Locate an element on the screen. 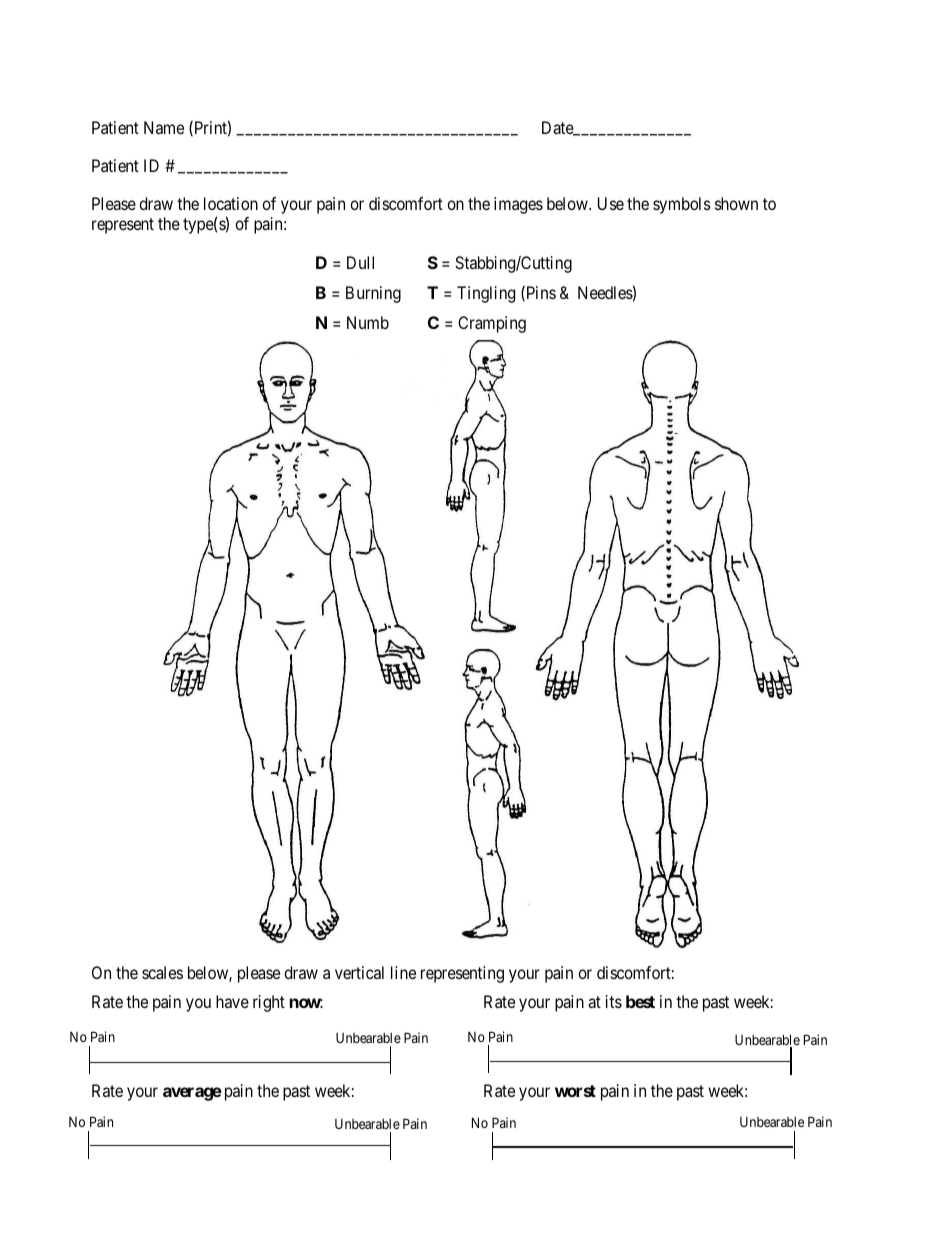  images is located at coordinates (518, 205).
